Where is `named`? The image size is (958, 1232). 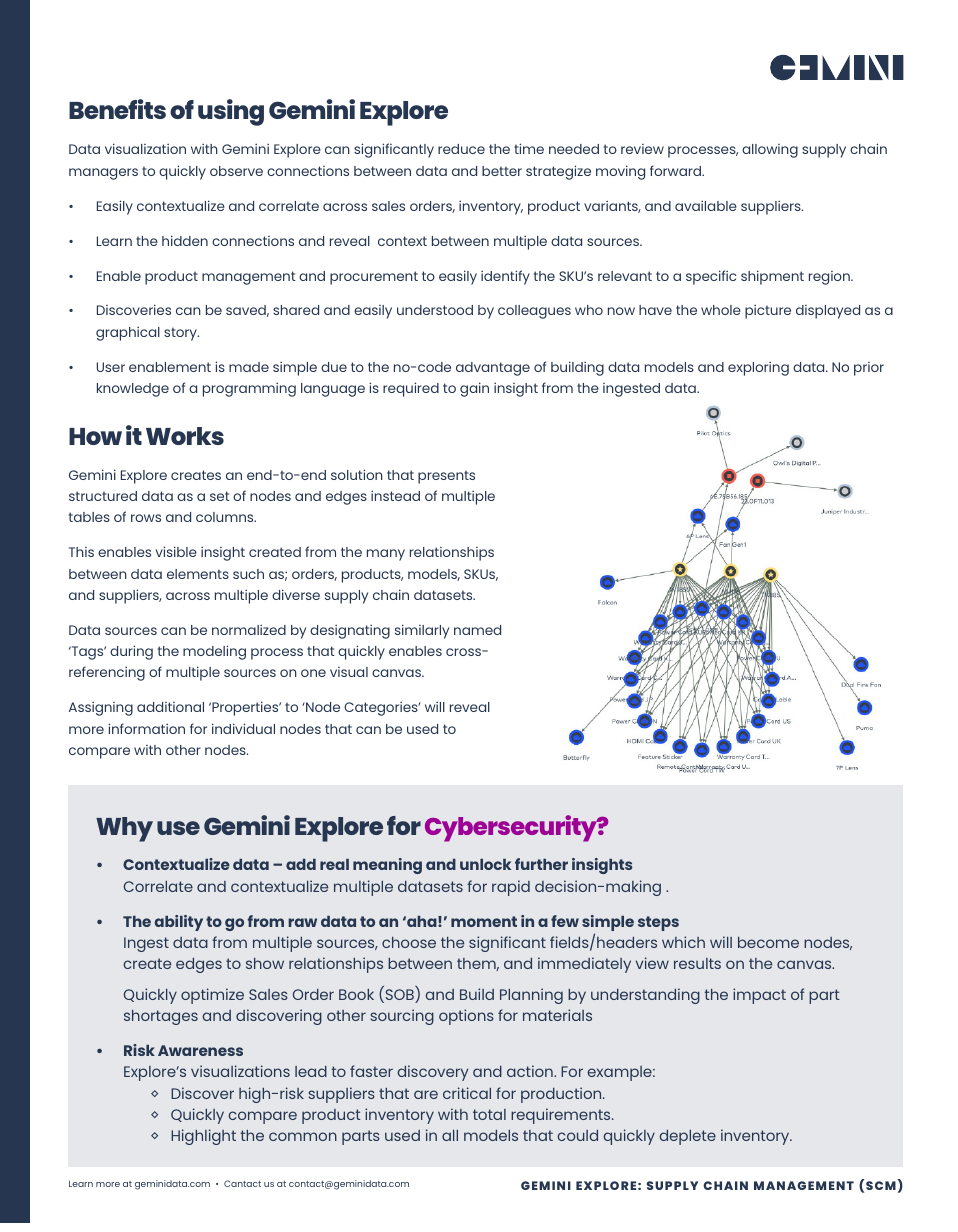
named is located at coordinates (477, 630).
